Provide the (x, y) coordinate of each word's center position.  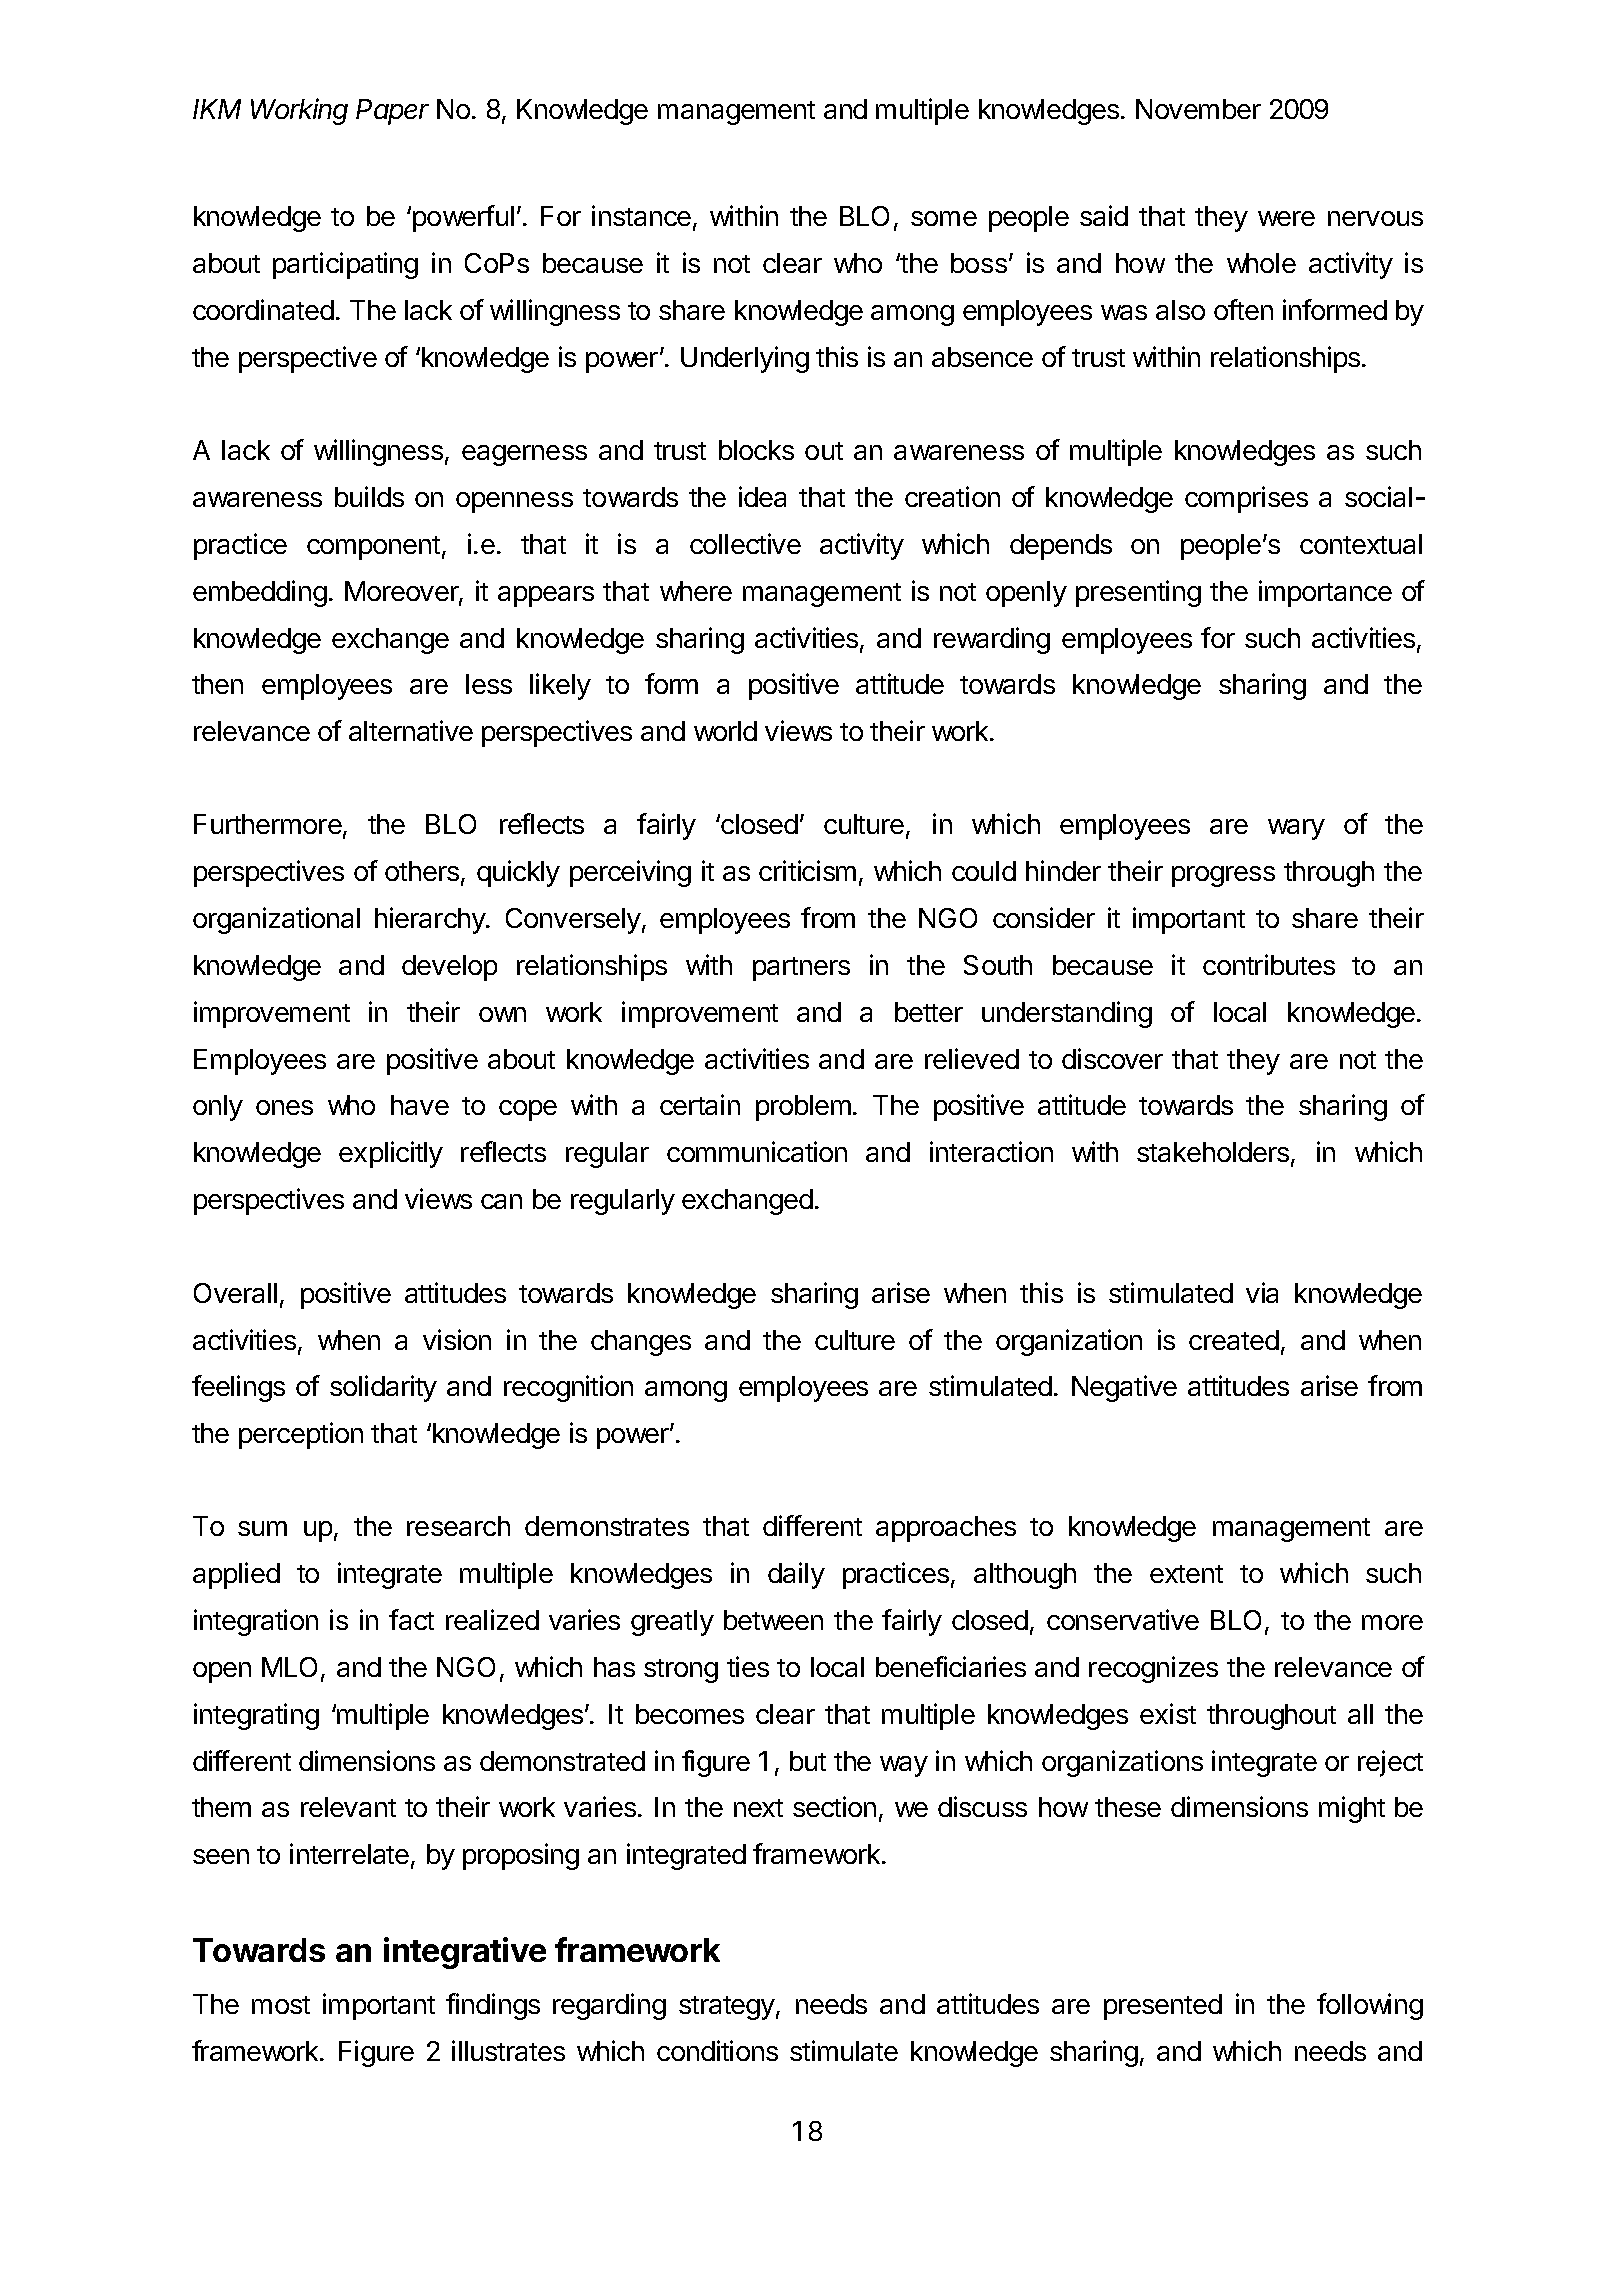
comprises (1246, 499)
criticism (807, 870)
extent (1186, 1574)
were (1286, 218)
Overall (235, 1293)
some (944, 218)
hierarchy (431, 920)
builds (369, 496)
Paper (392, 112)
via (1262, 1292)
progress (1223, 876)
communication (757, 1151)
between (773, 1620)
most (281, 2005)
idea (762, 496)
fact (411, 1619)
